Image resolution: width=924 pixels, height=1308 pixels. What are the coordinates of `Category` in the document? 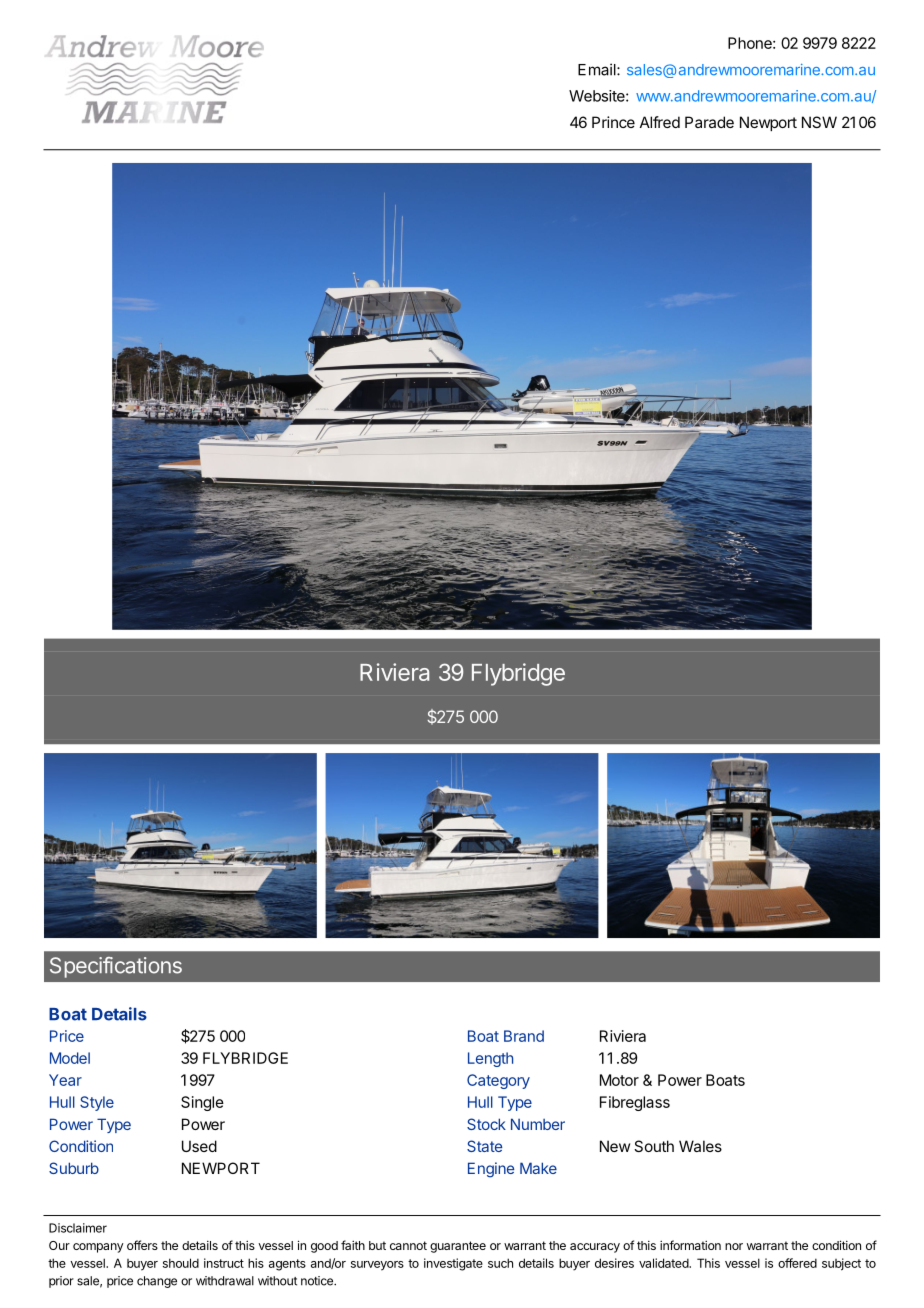 It's located at (498, 1081).
